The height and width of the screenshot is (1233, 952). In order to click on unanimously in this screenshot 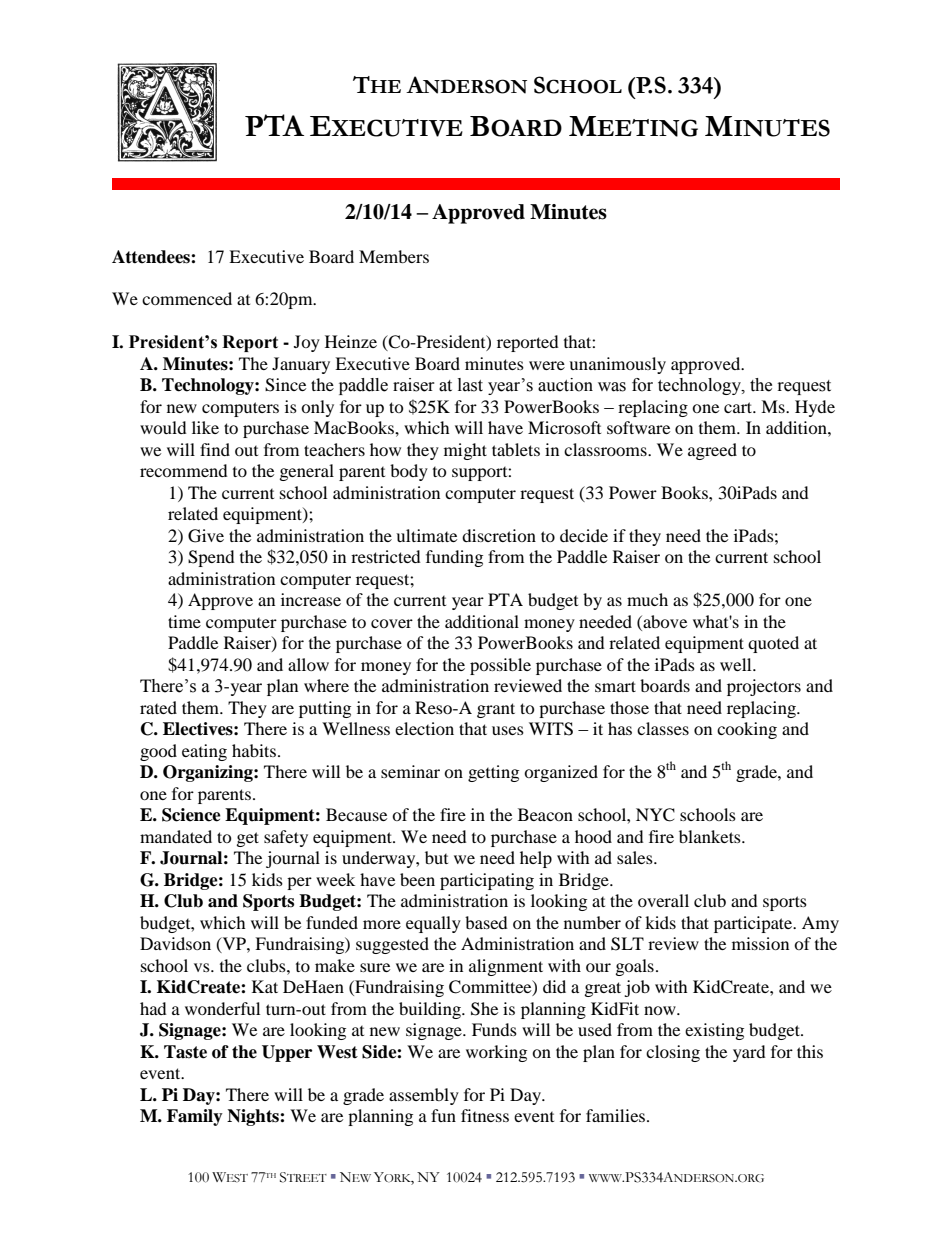, I will do `click(617, 365)`.
